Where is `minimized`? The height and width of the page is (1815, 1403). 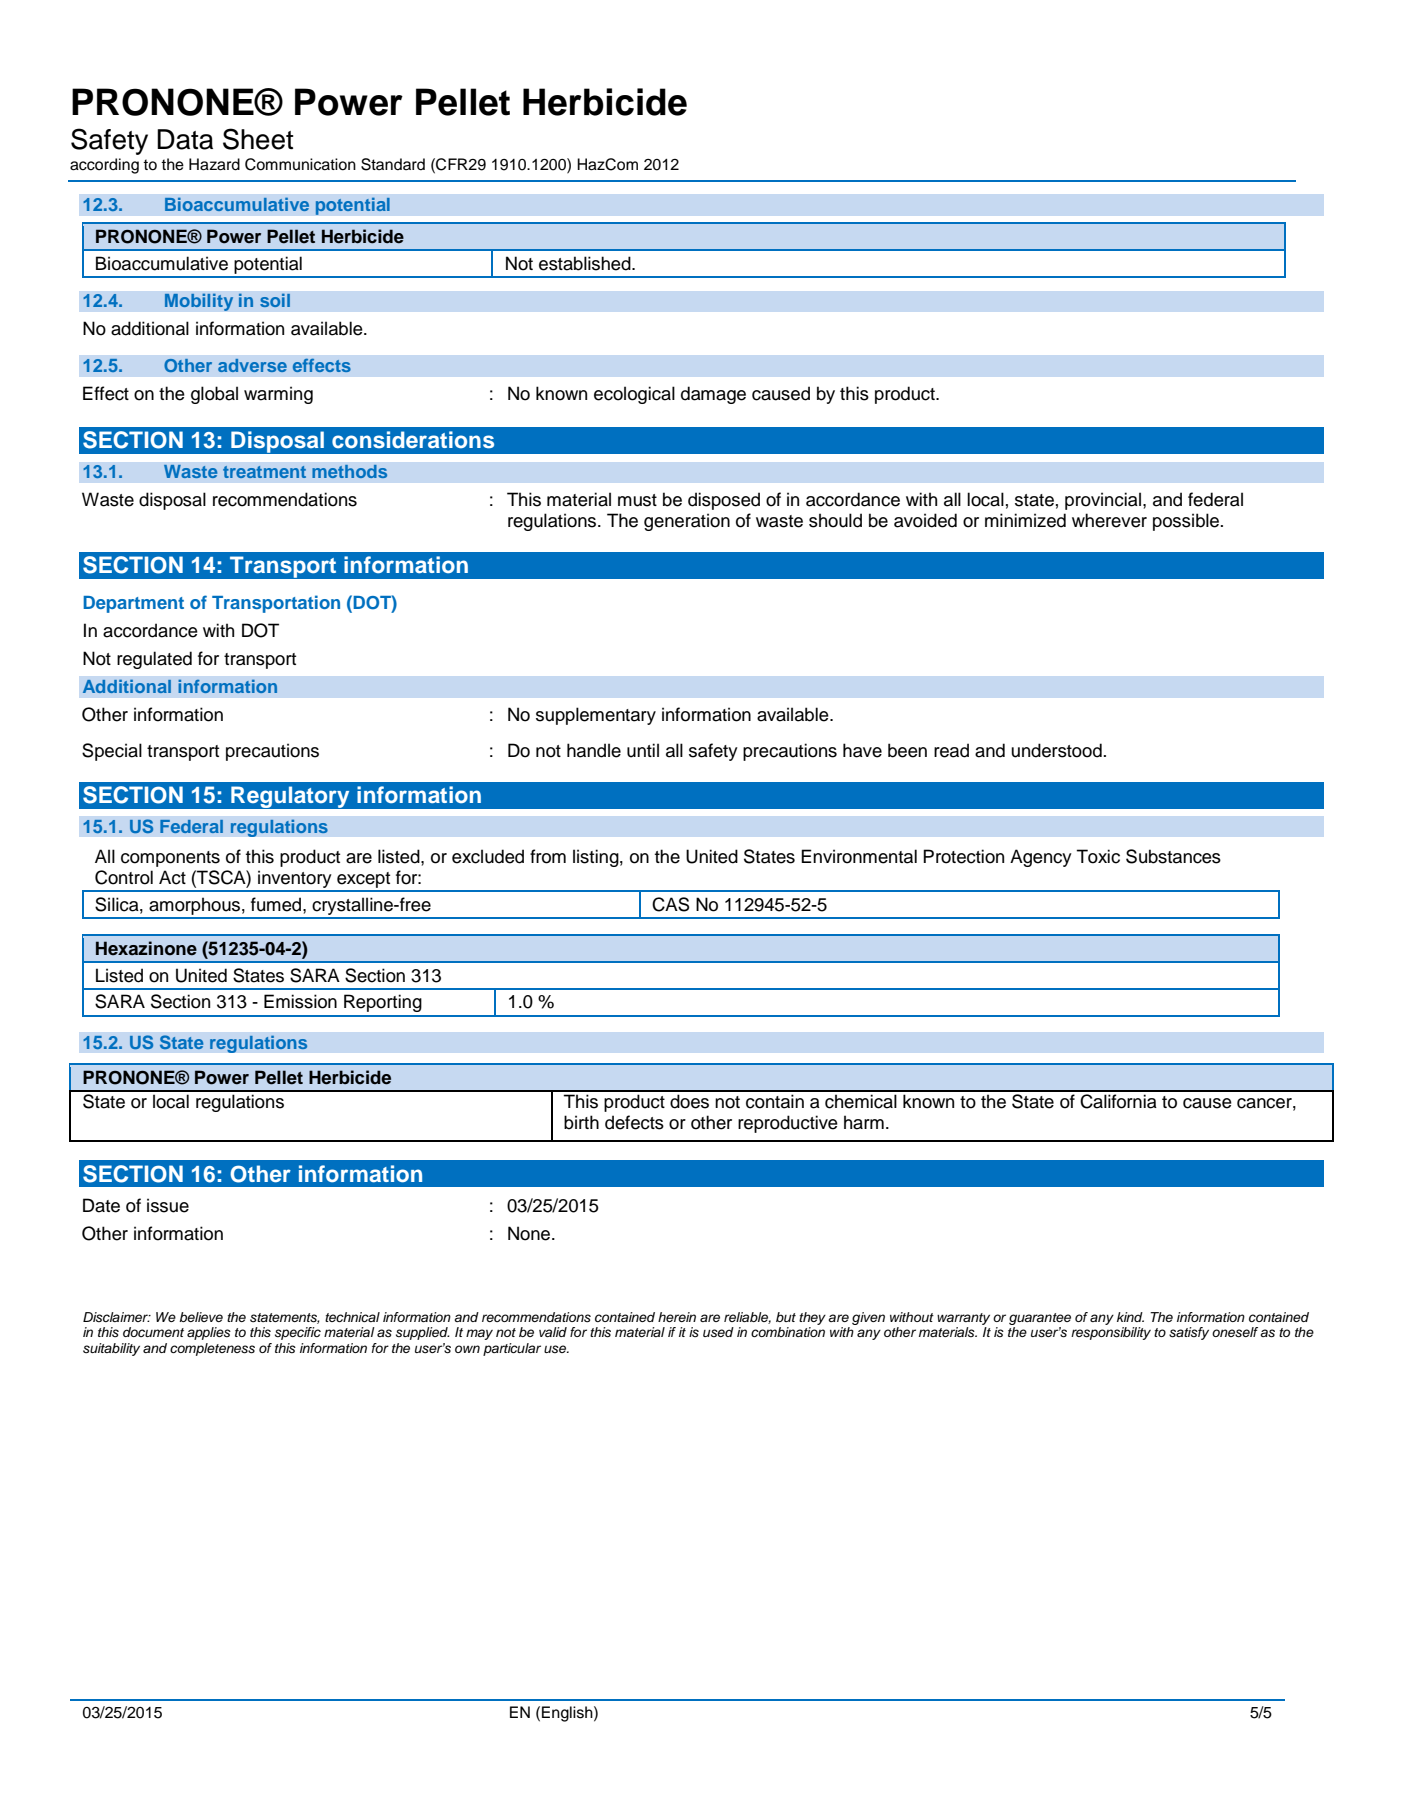
minimized is located at coordinates (1025, 520).
